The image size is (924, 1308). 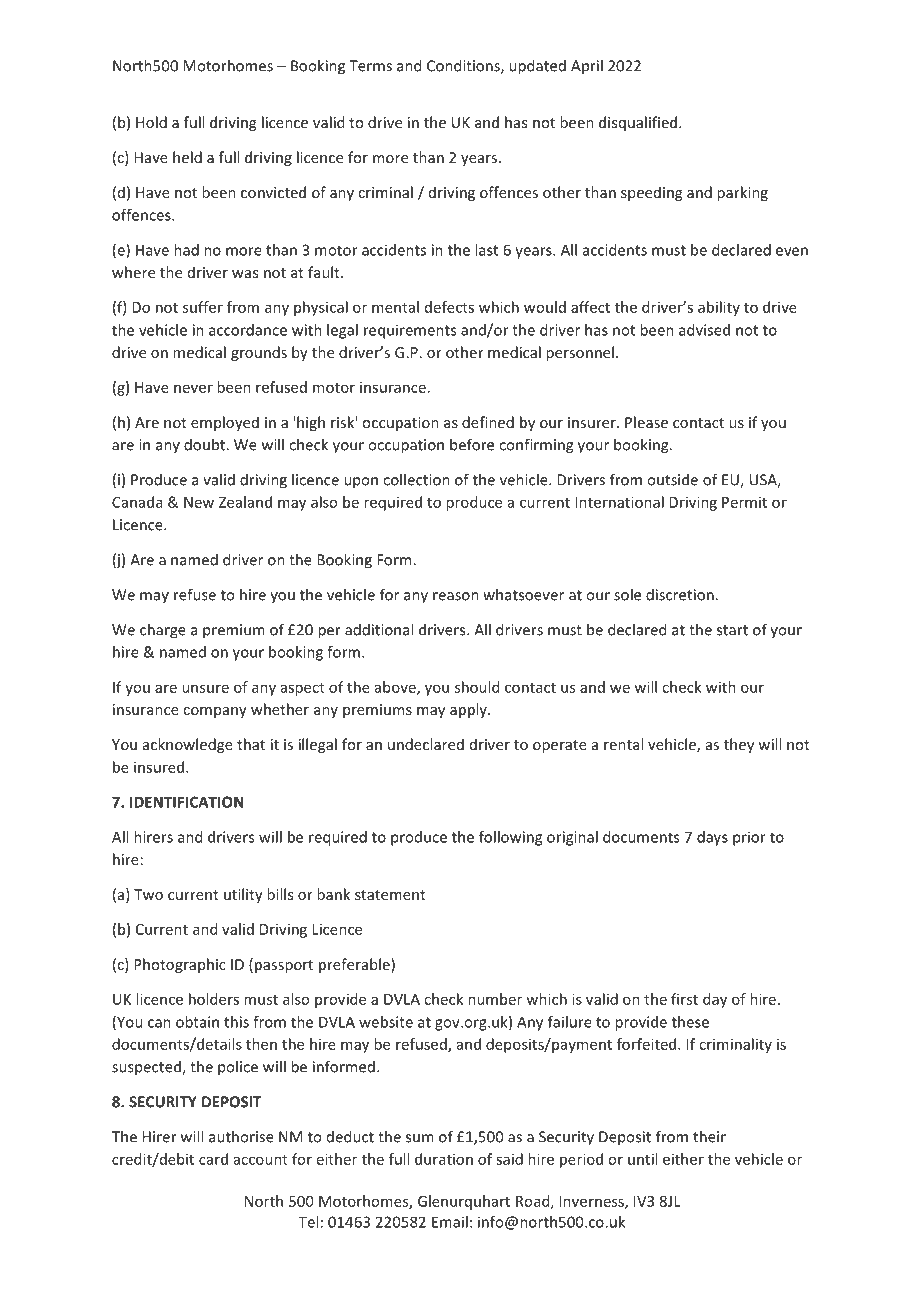 What do you see at coordinates (537, 67) in the image?
I see `updated` at bounding box center [537, 67].
